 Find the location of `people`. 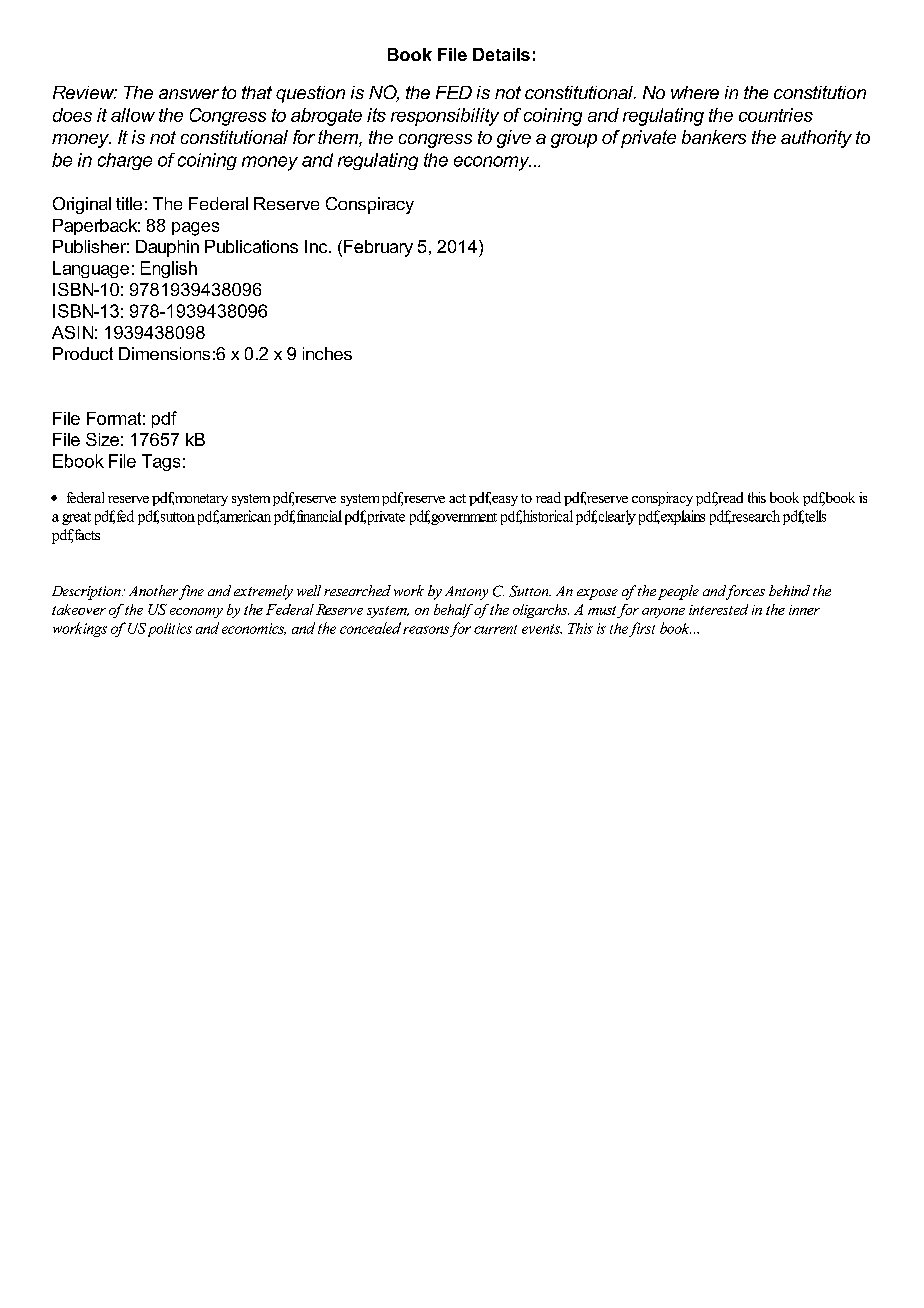

people is located at coordinates (678, 592).
